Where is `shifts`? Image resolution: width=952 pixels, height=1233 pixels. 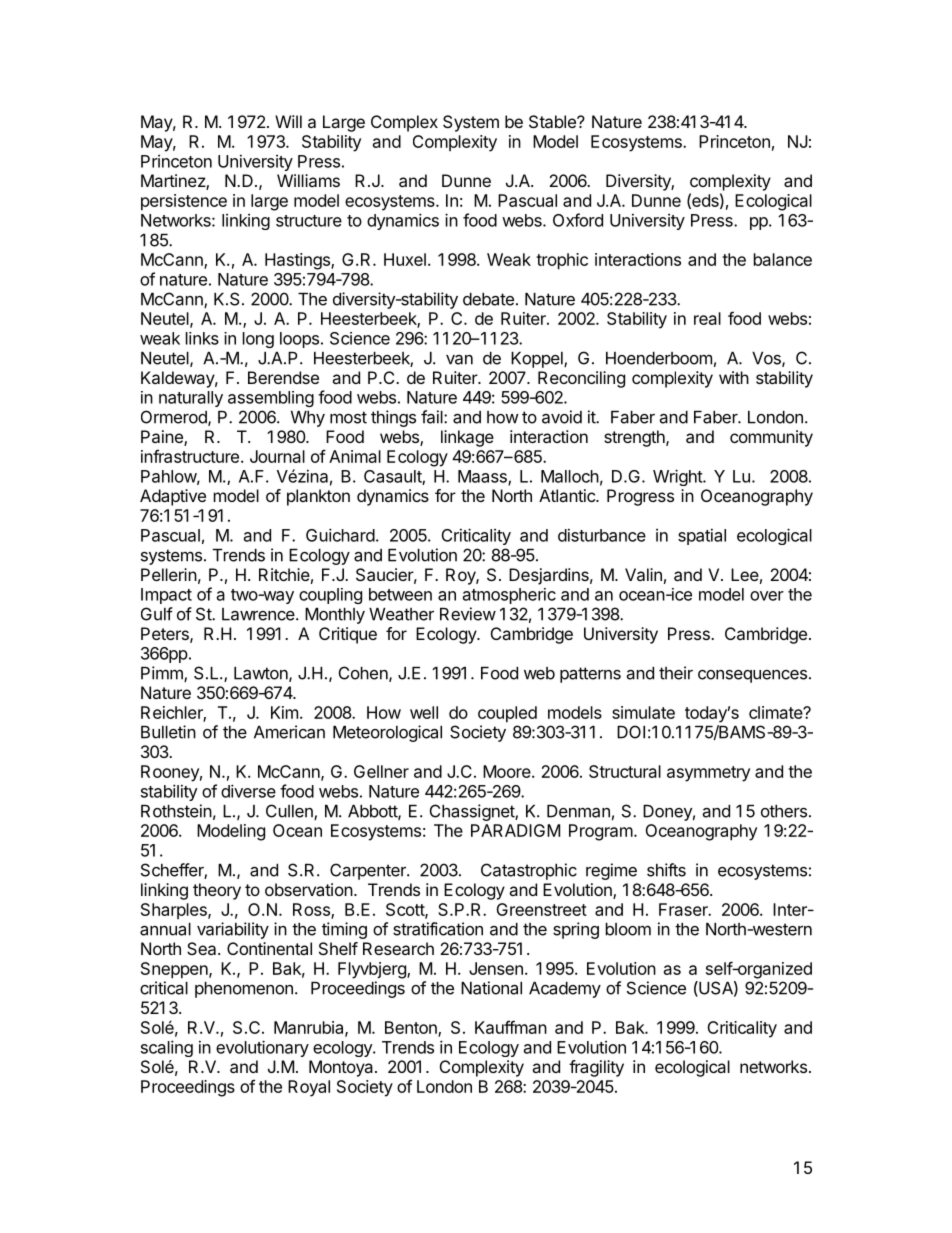 shifts is located at coordinates (666, 870).
